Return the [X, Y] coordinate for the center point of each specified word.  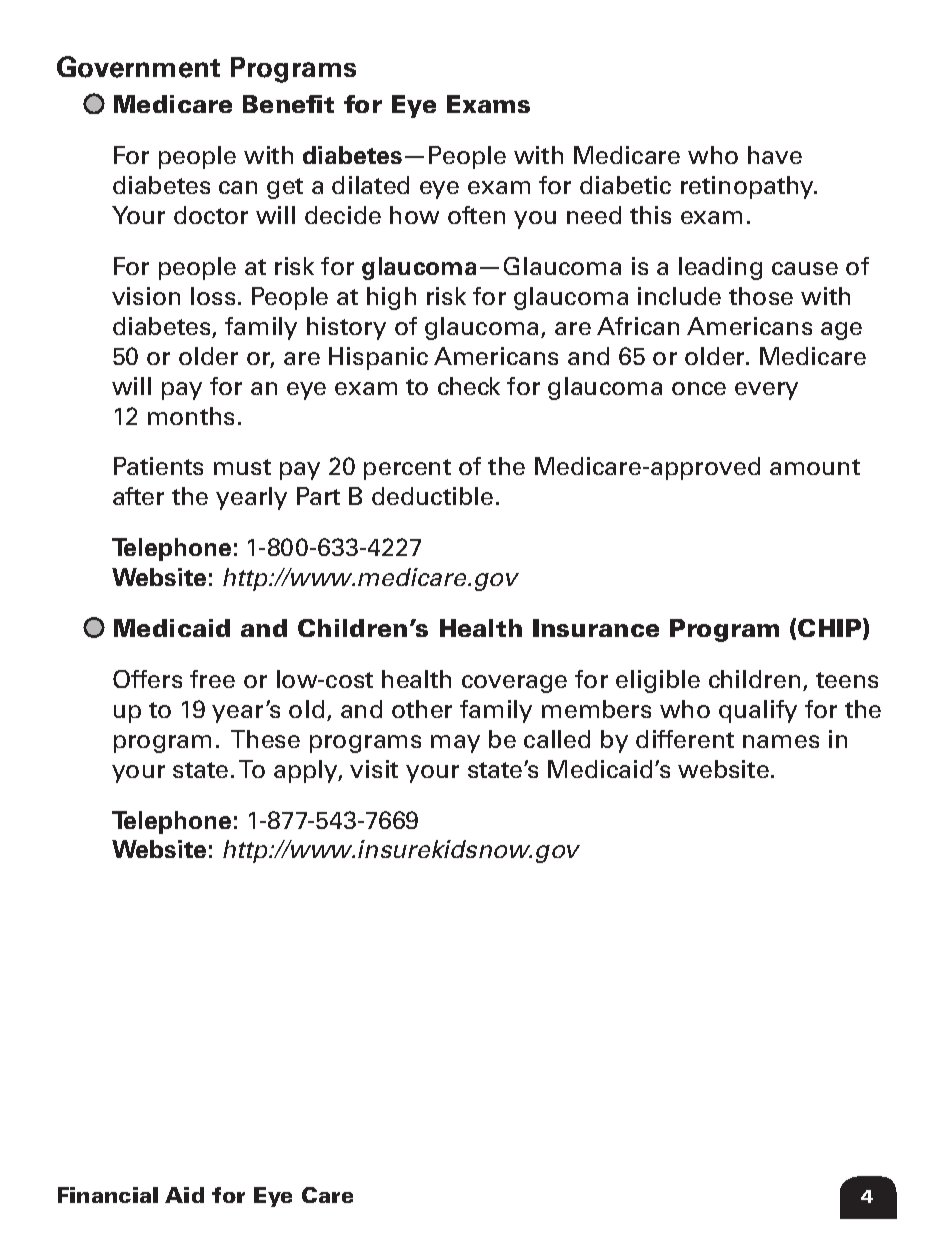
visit [374, 769]
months [191, 416]
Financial [108, 1195]
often [476, 215]
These [265, 739]
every [766, 391]
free [212, 679]
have [775, 155]
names [781, 741]
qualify [758, 711]
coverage [514, 684]
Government [138, 67]
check [469, 386]
